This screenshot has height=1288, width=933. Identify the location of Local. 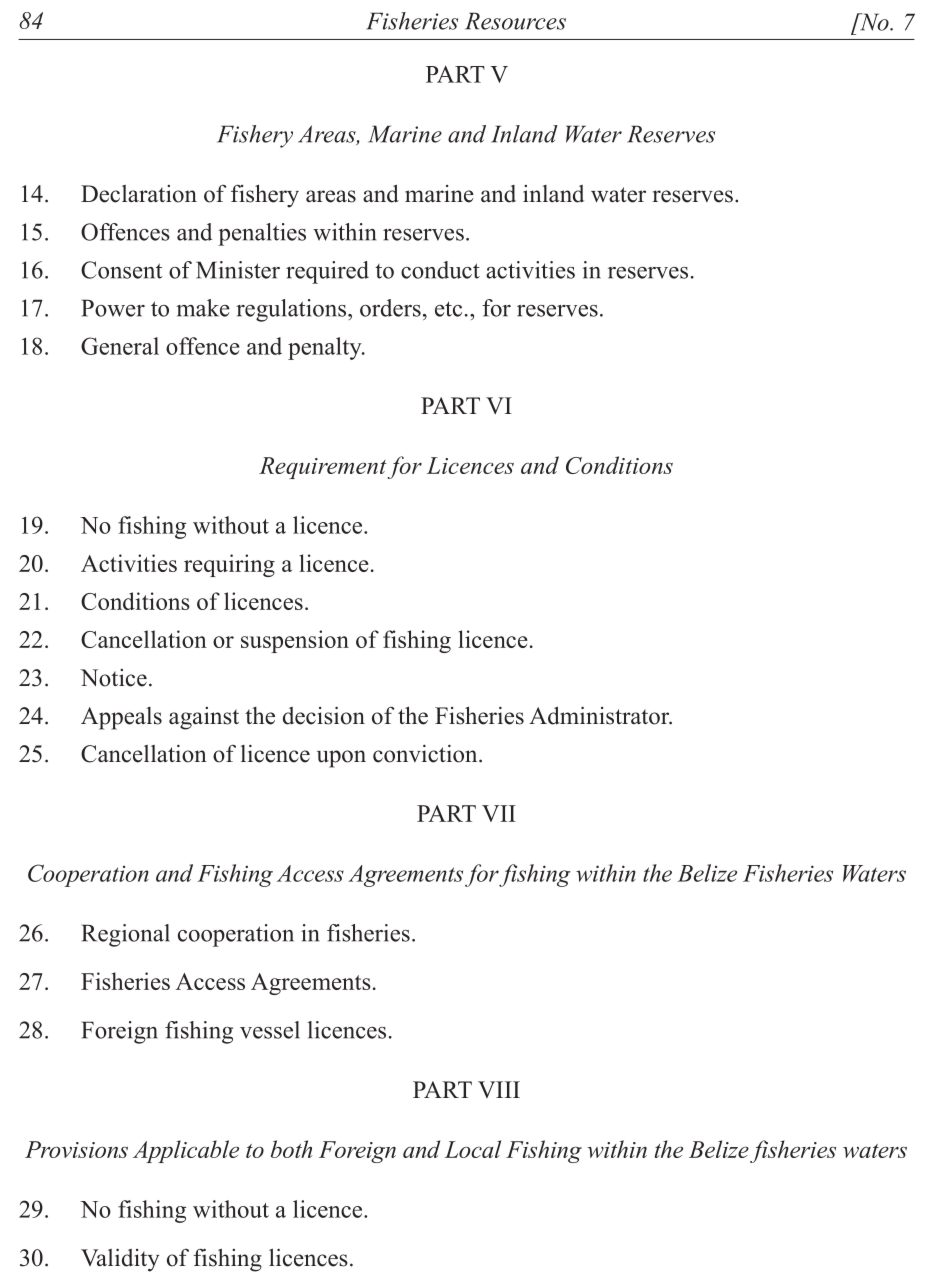
(473, 1149).
